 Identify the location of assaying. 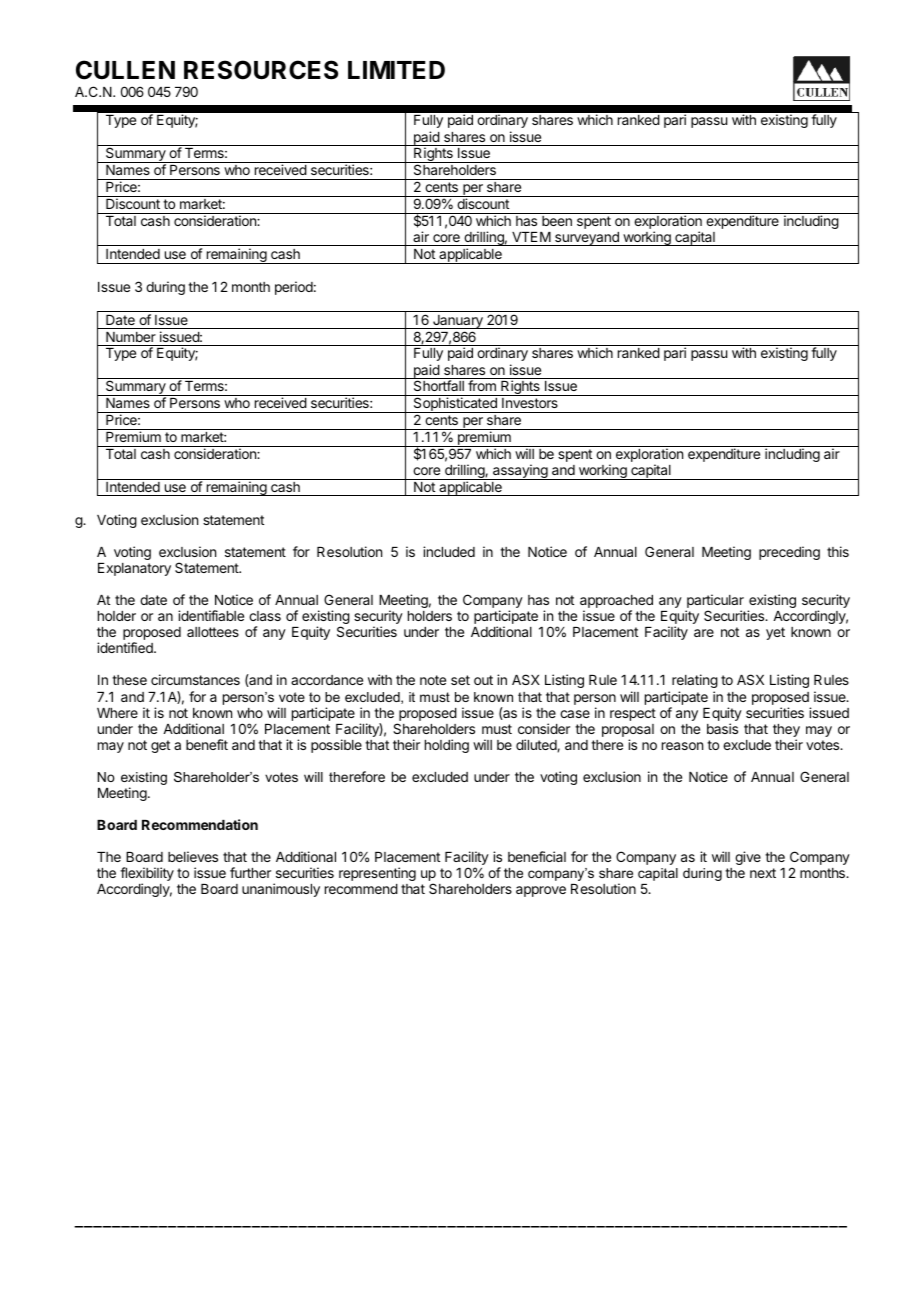
(520, 472).
